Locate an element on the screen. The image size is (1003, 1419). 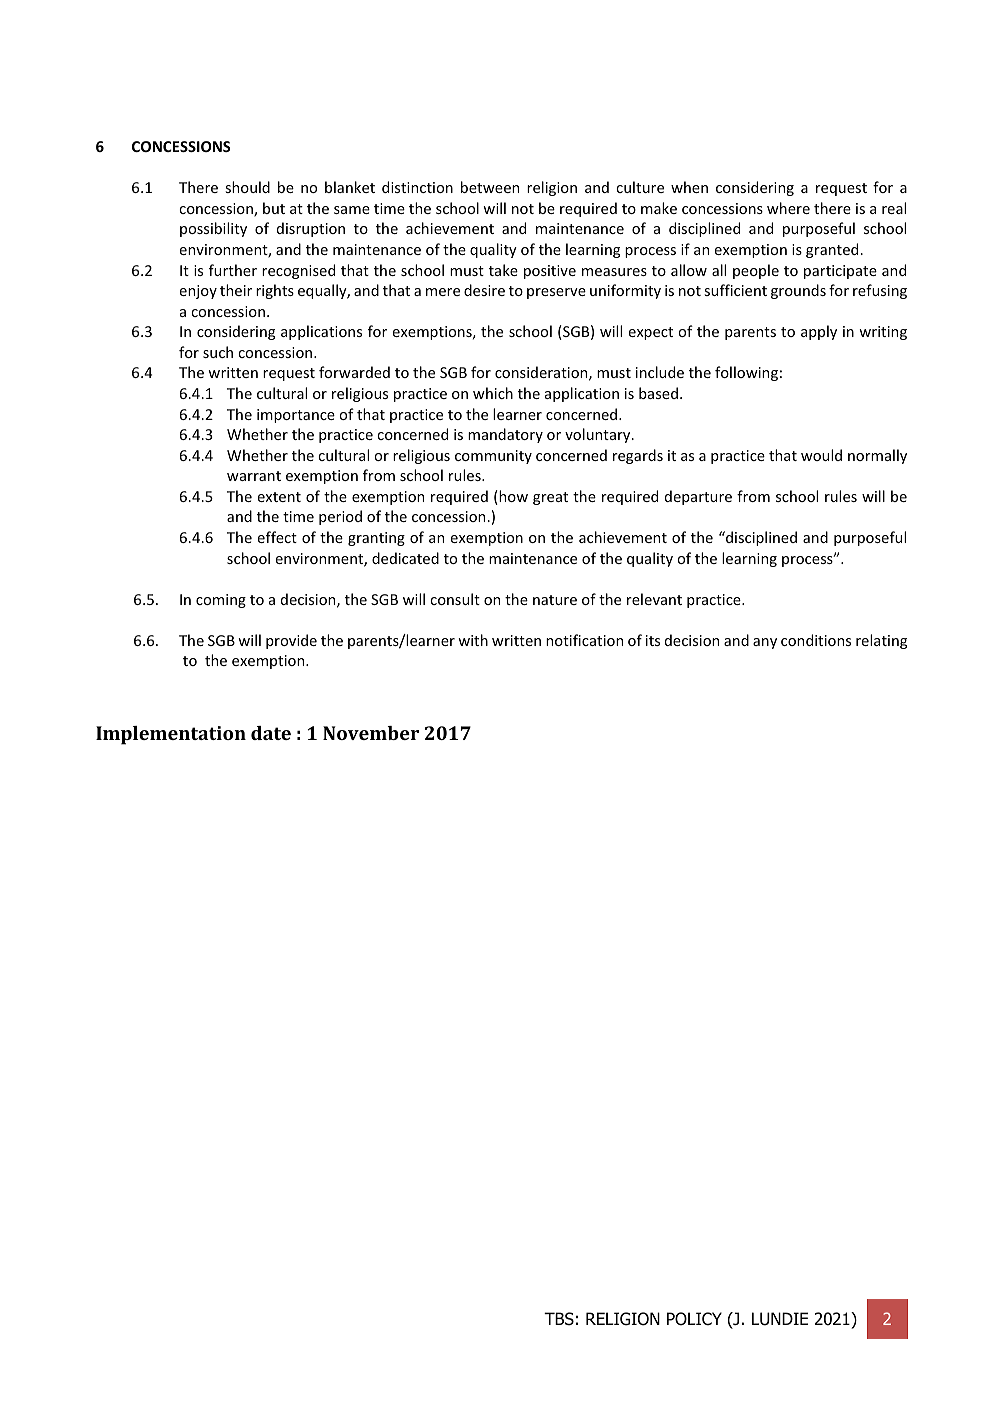
but is located at coordinates (274, 208).
